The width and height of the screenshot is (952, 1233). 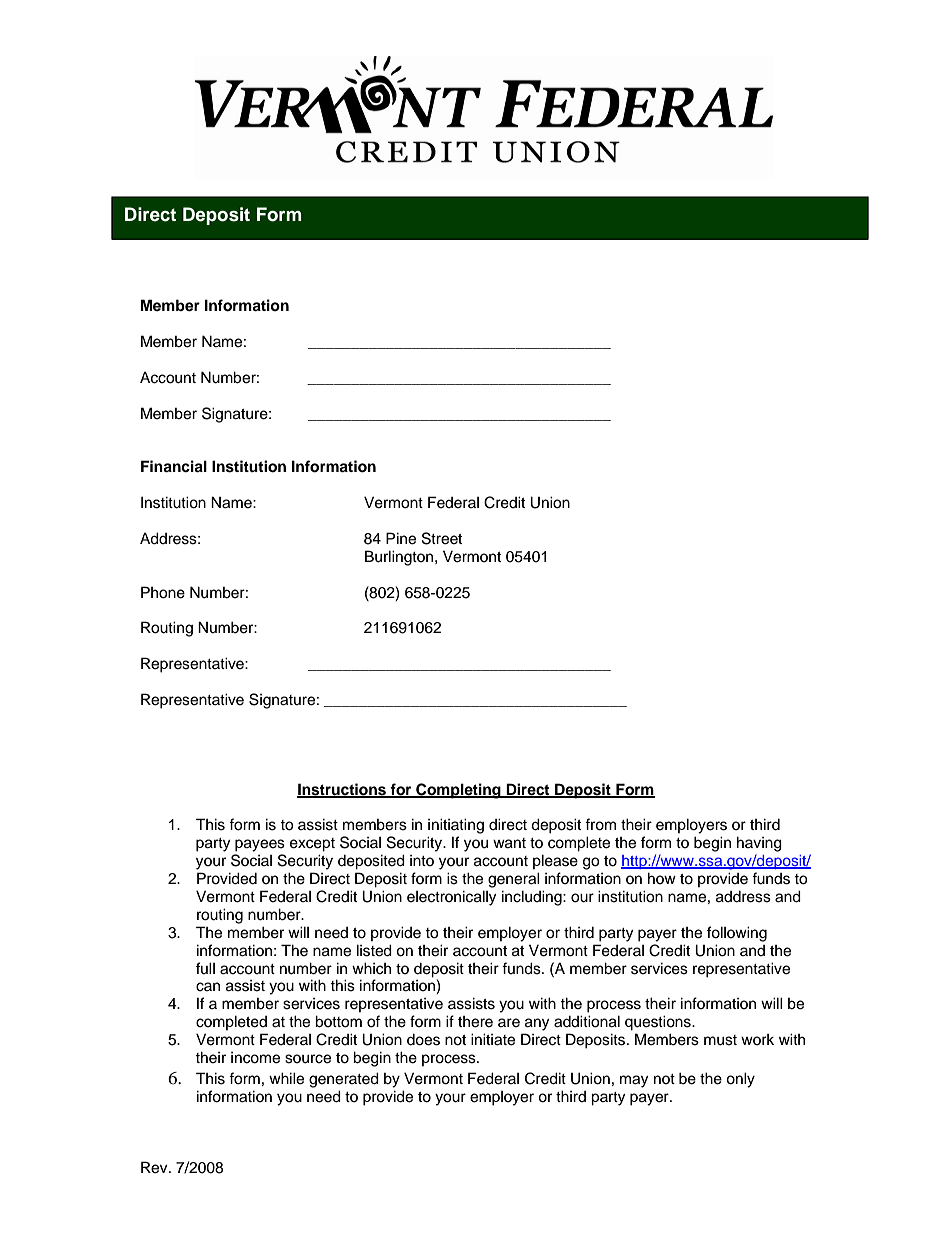 I want to click on Completing, so click(x=458, y=791).
